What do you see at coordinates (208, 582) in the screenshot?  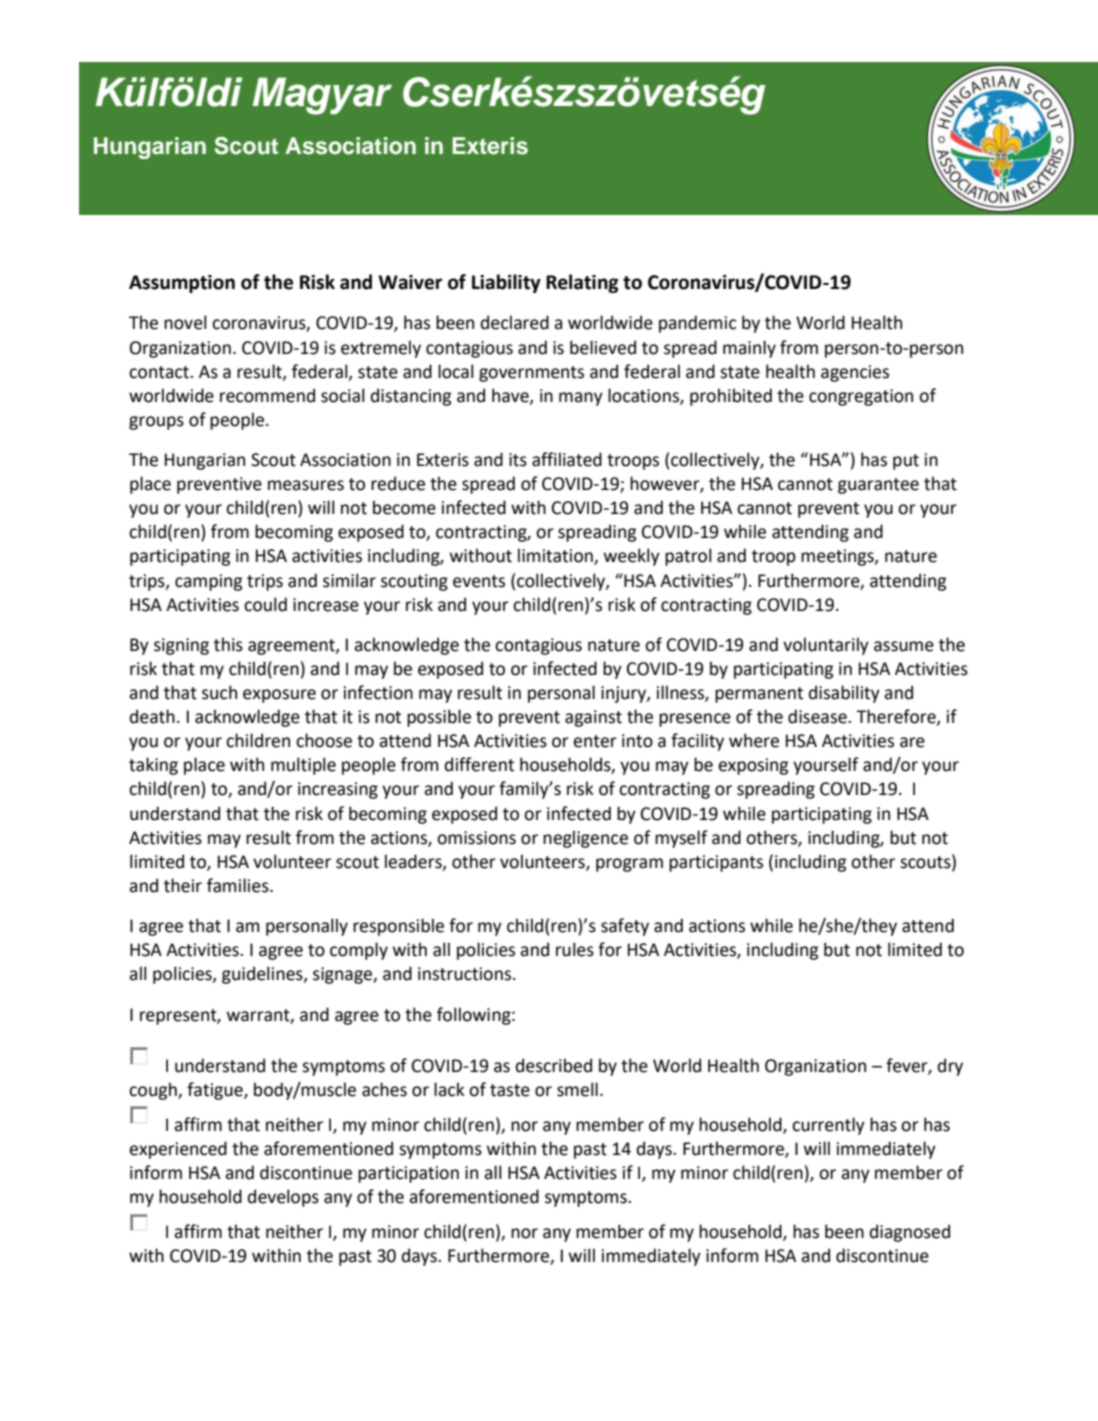 I see `camping` at bounding box center [208, 582].
